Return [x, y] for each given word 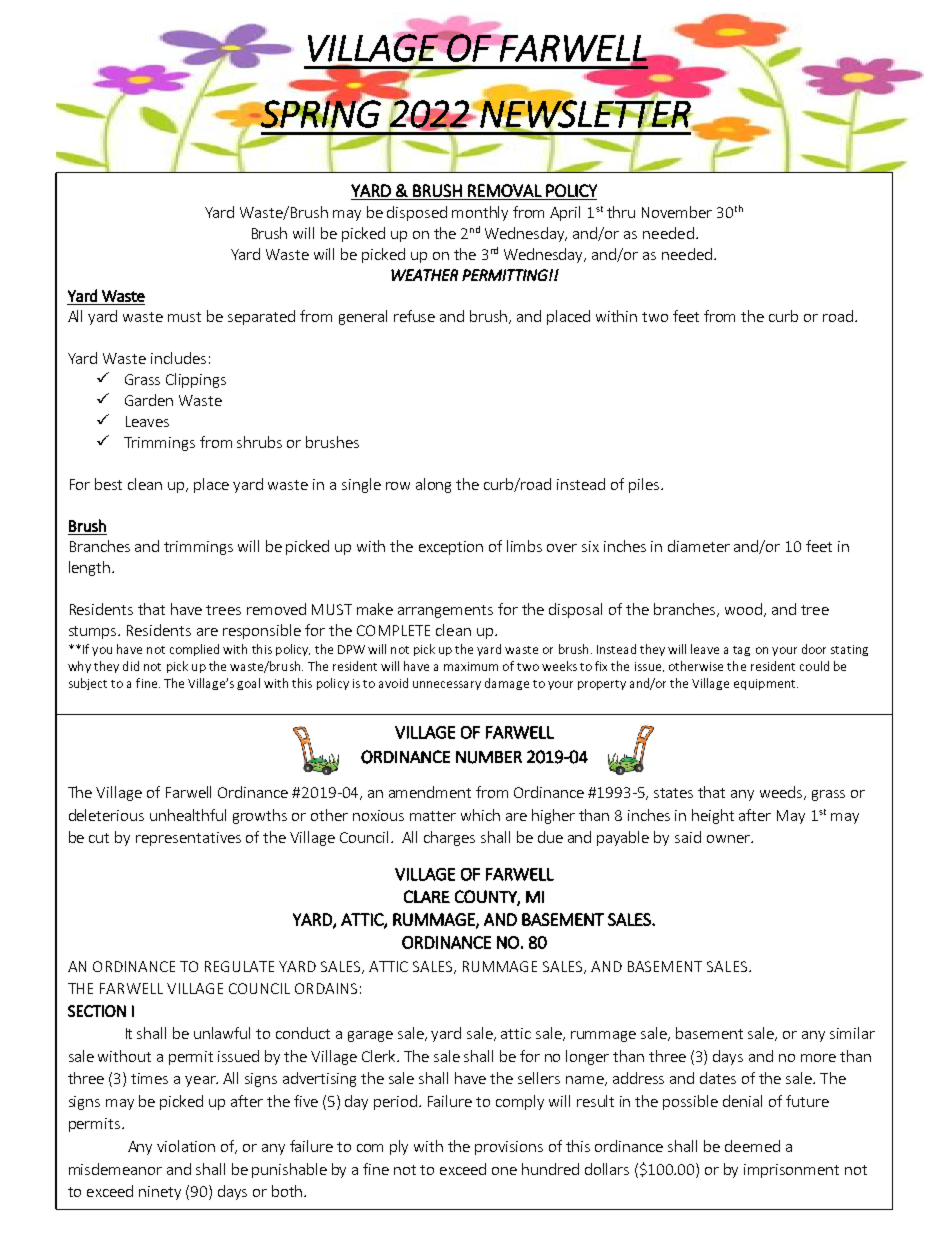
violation [186, 1146]
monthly [480, 213]
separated [261, 317]
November [677, 212]
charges [449, 838]
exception [451, 548]
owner [729, 839]
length [91, 568]
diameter [699, 546]
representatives [188, 839]
